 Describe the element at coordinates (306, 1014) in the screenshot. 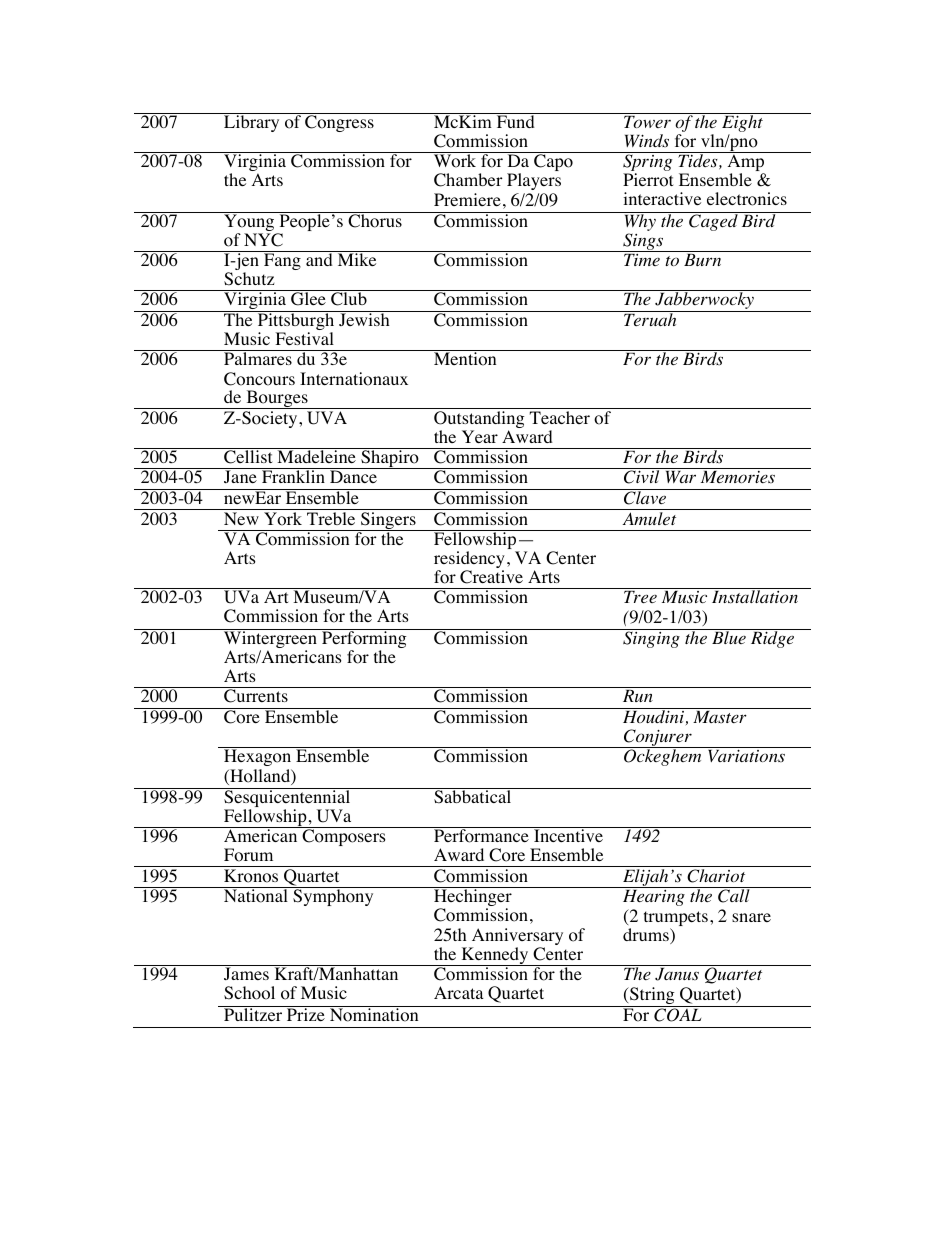

I see `Prize` at that location.
